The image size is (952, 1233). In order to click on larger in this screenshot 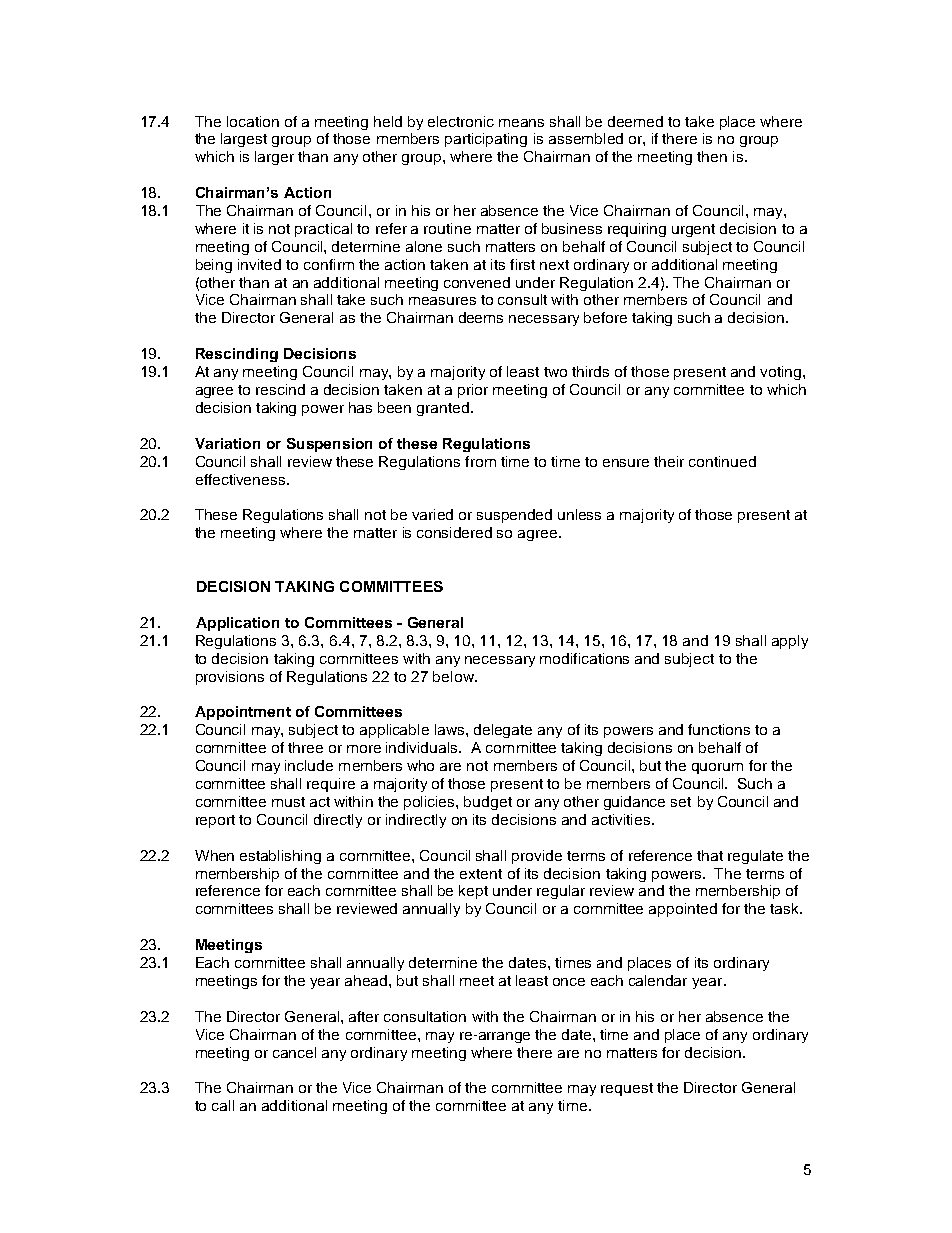, I will do `click(274, 158)`.
